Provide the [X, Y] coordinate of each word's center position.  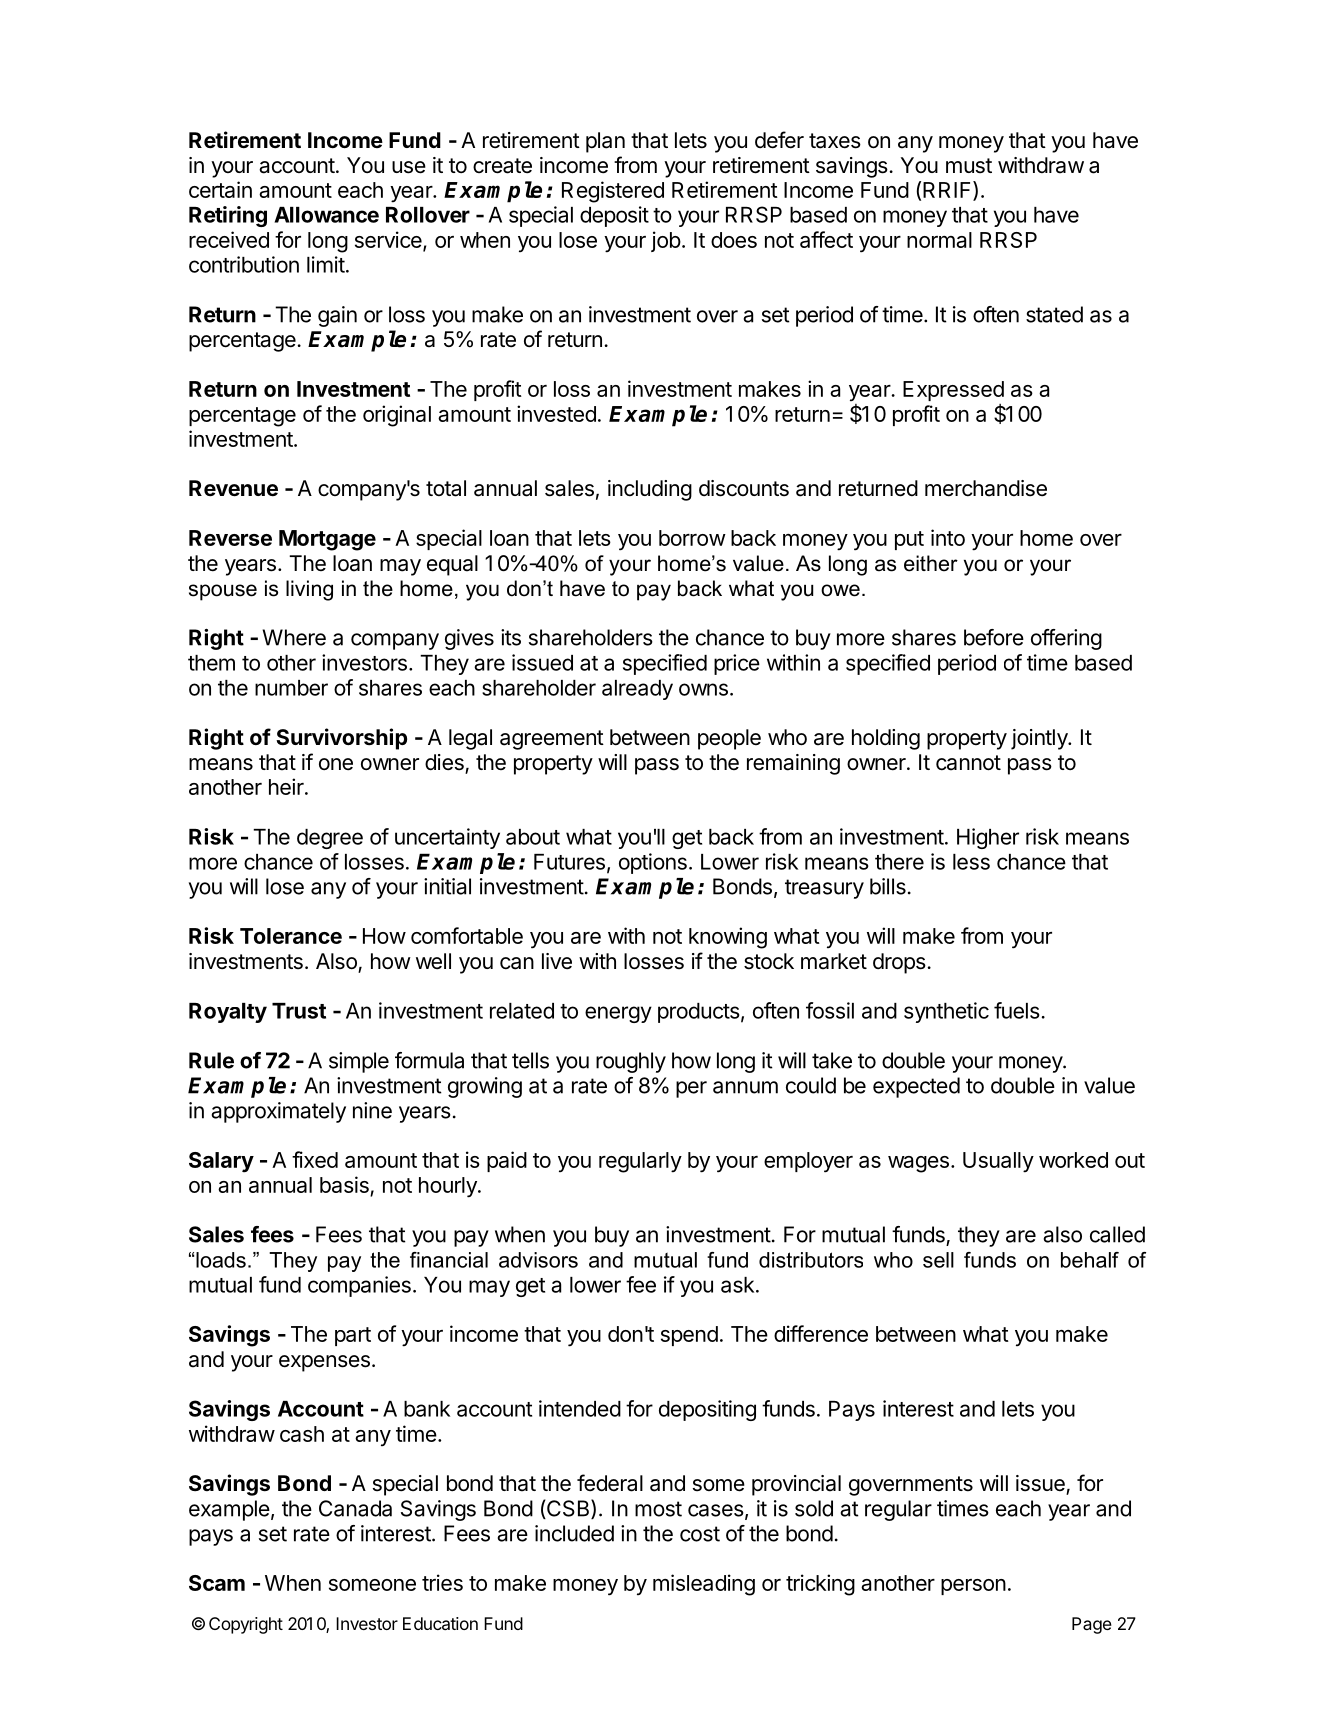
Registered [613, 192]
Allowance [326, 215]
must [969, 166]
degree [330, 839]
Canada [355, 1508]
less [971, 862]
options [653, 863]
